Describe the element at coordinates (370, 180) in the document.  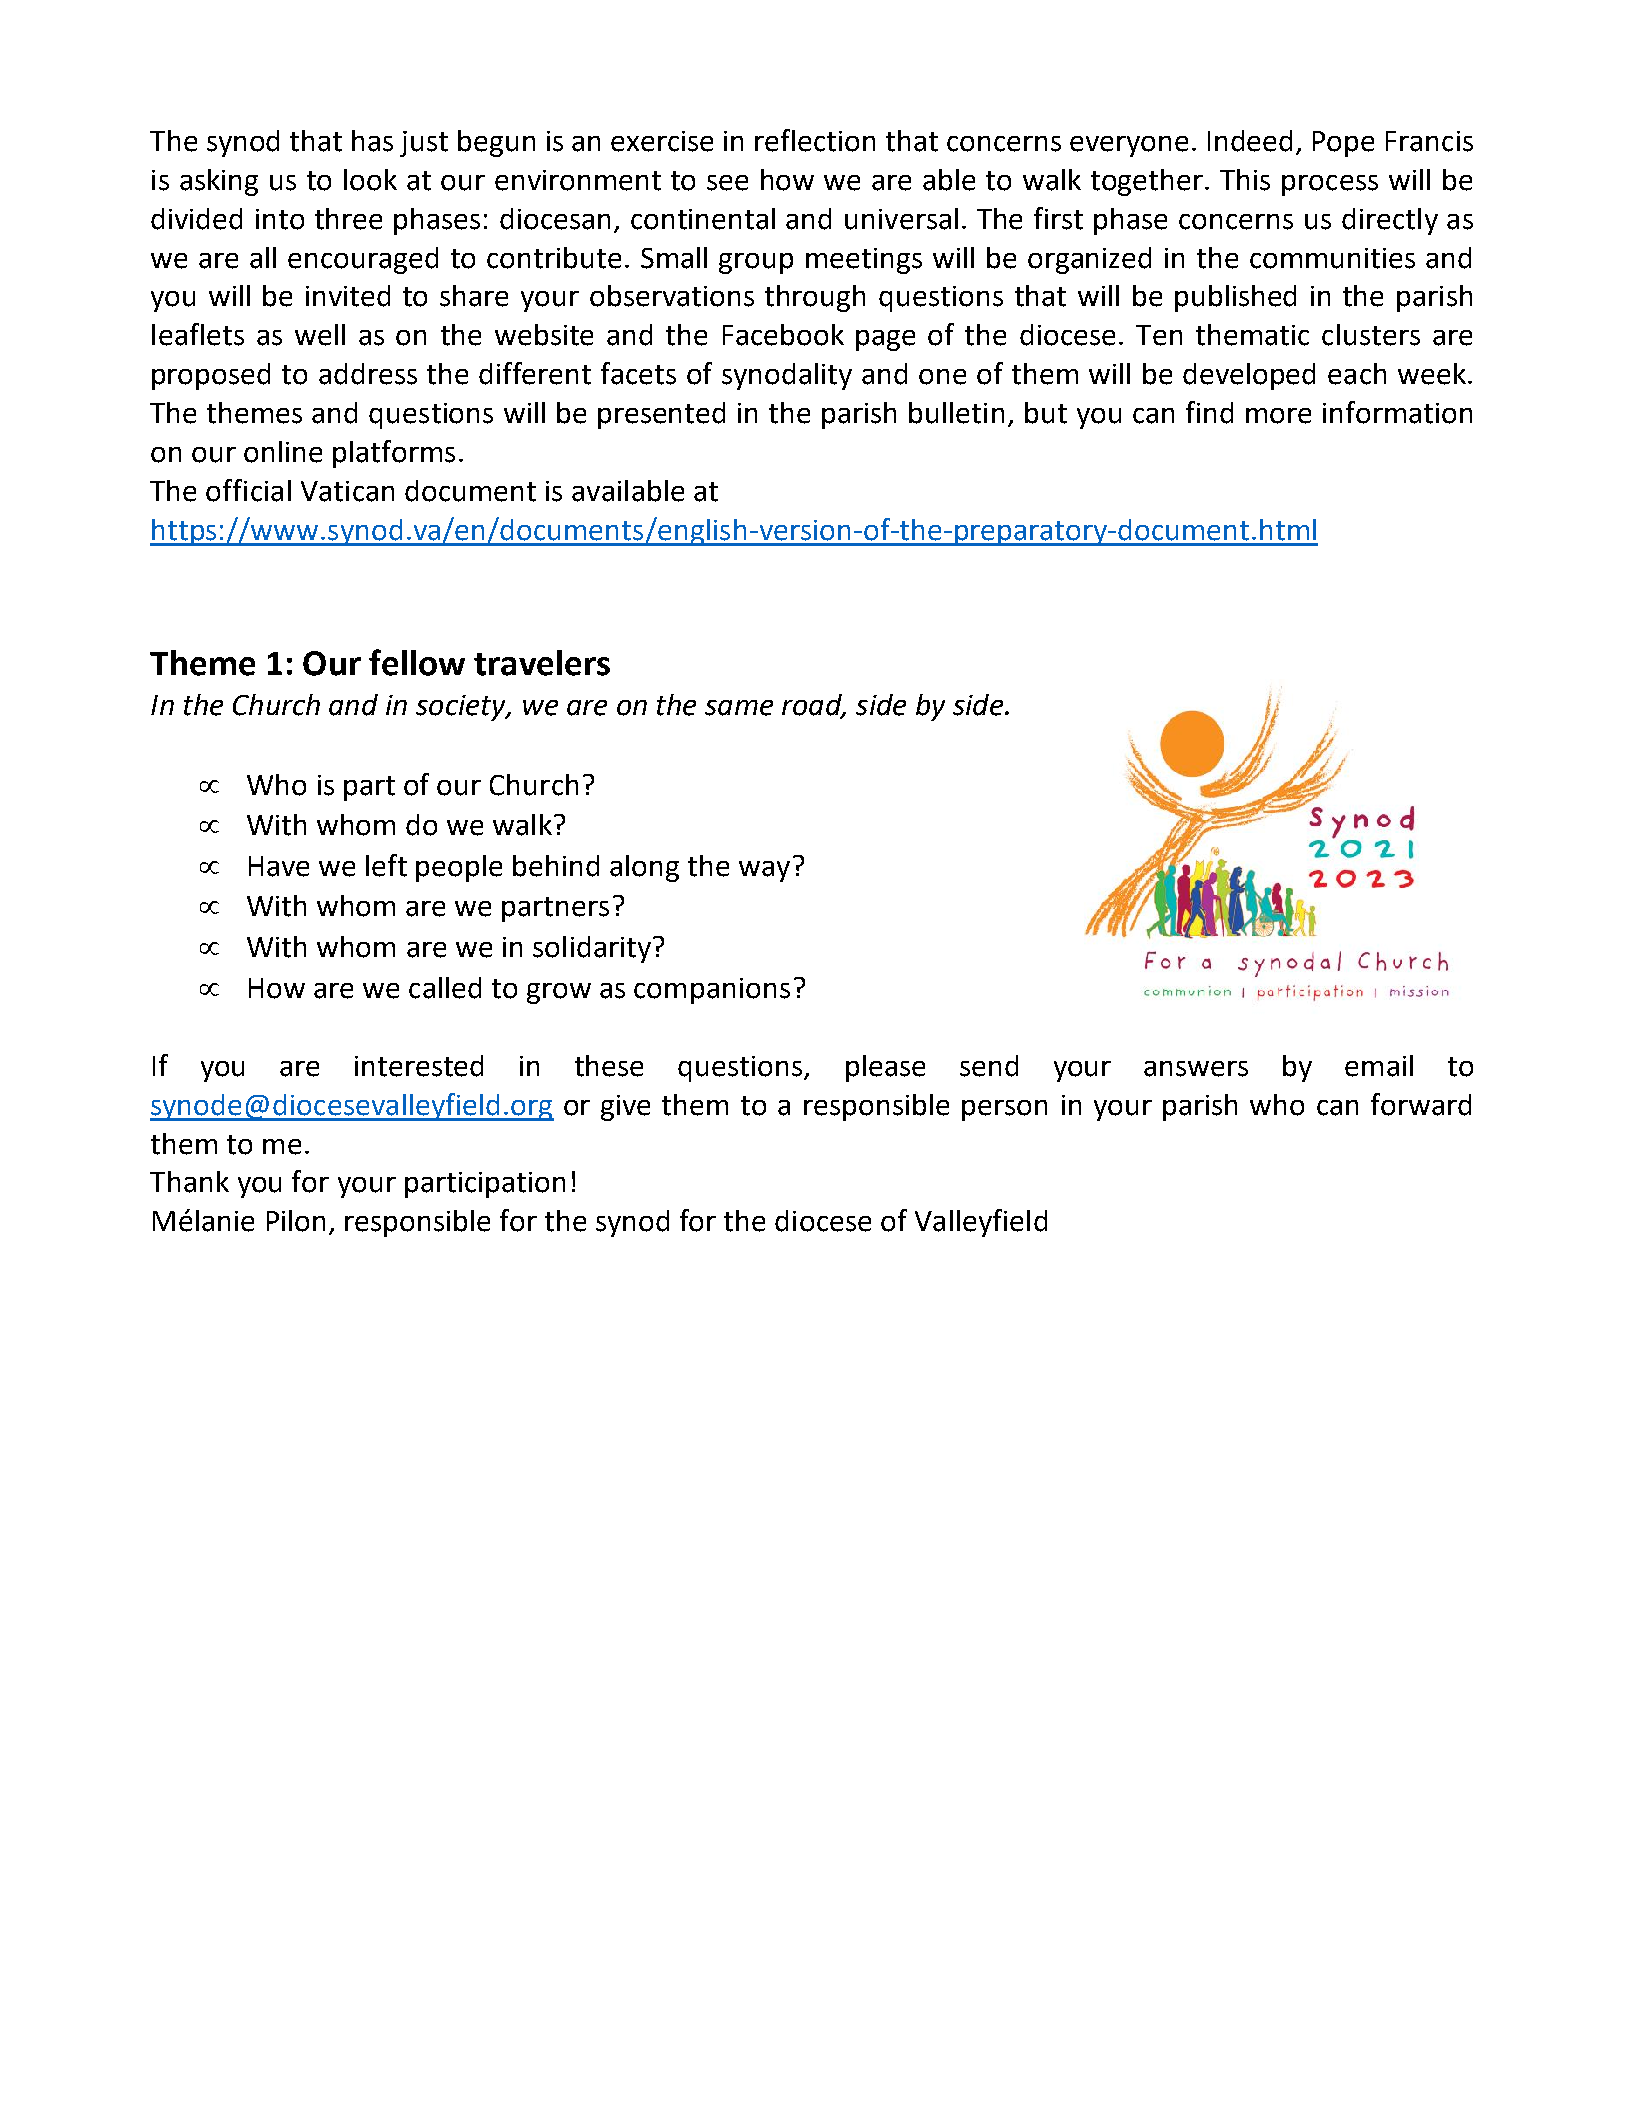
I see `look` at that location.
